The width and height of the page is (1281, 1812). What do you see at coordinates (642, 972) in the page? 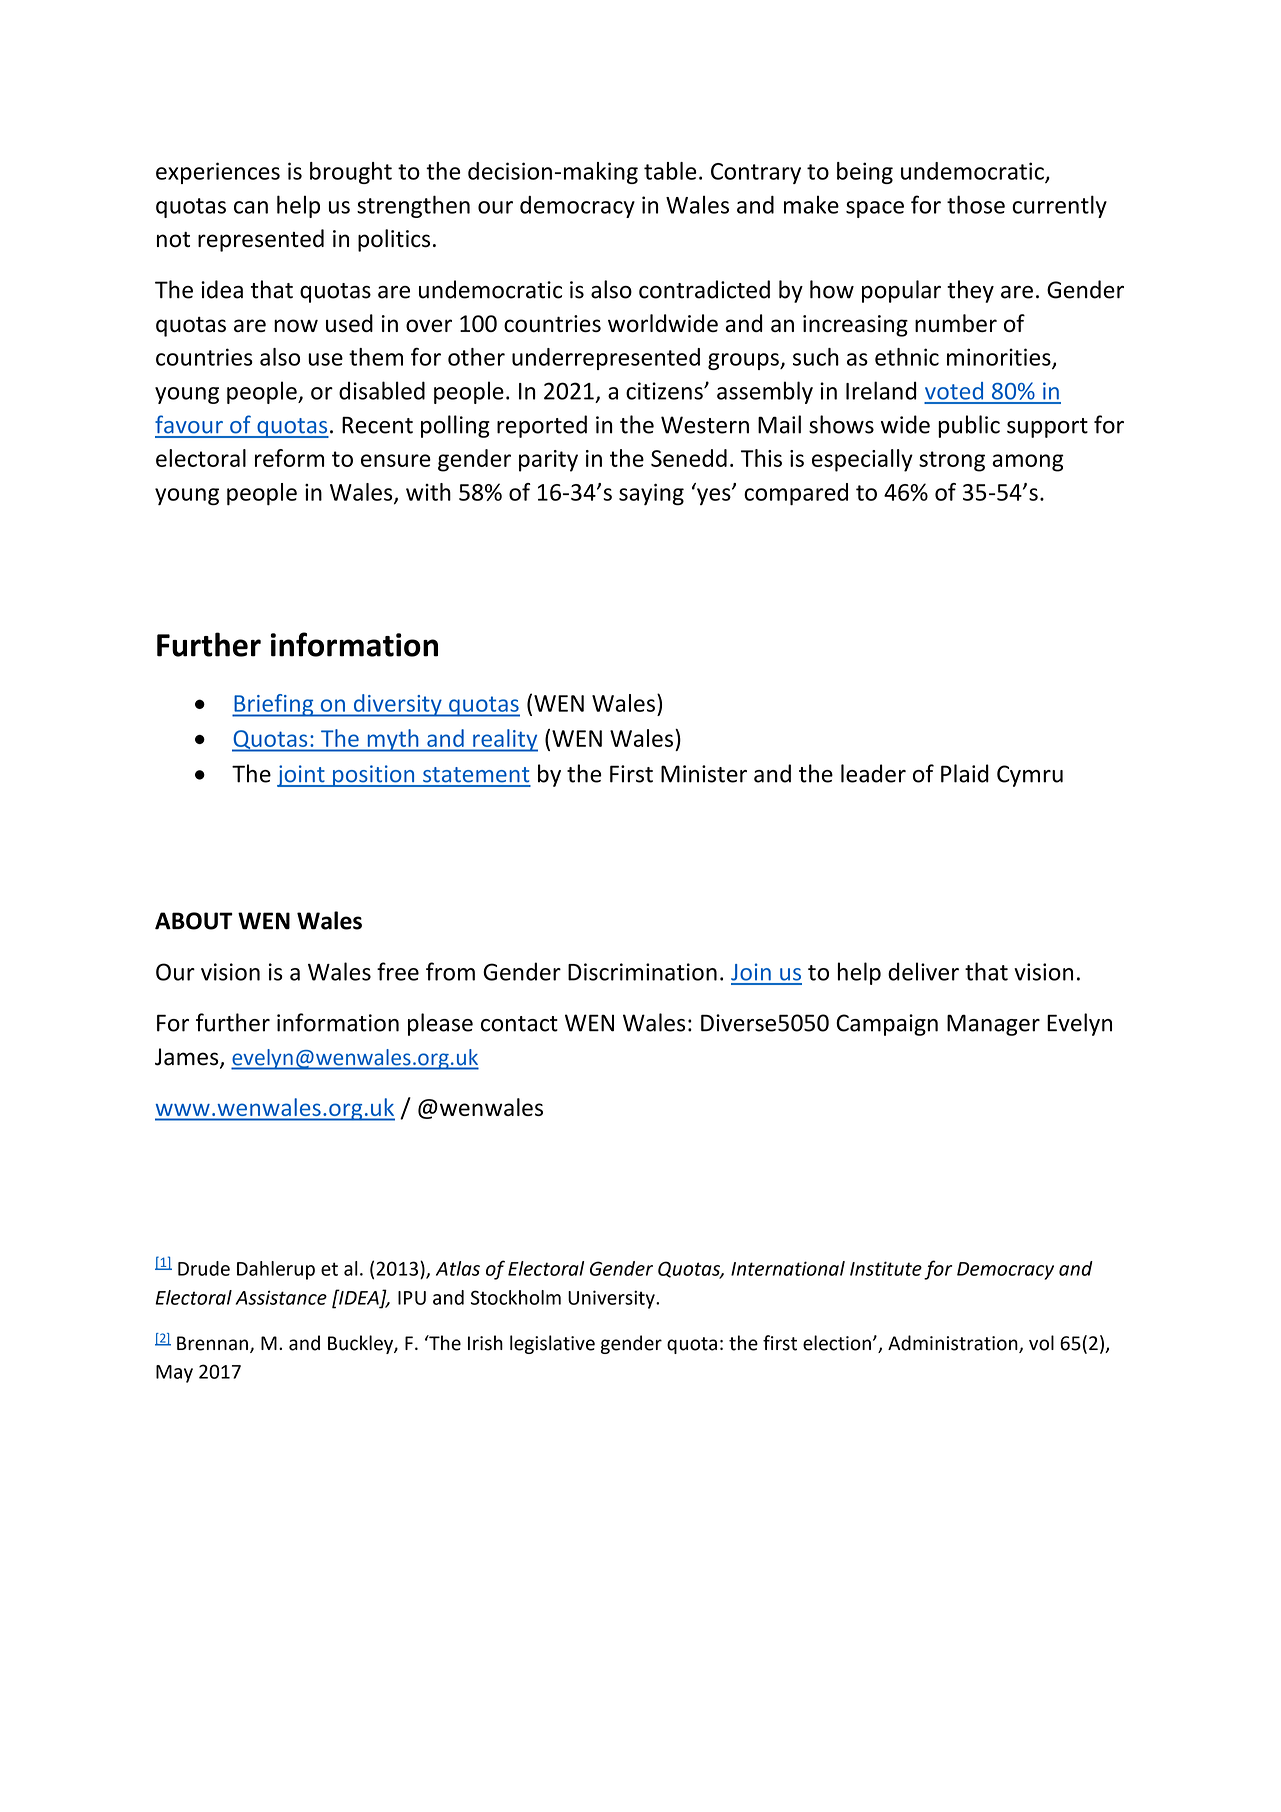
I see `Discrimination` at bounding box center [642, 972].
